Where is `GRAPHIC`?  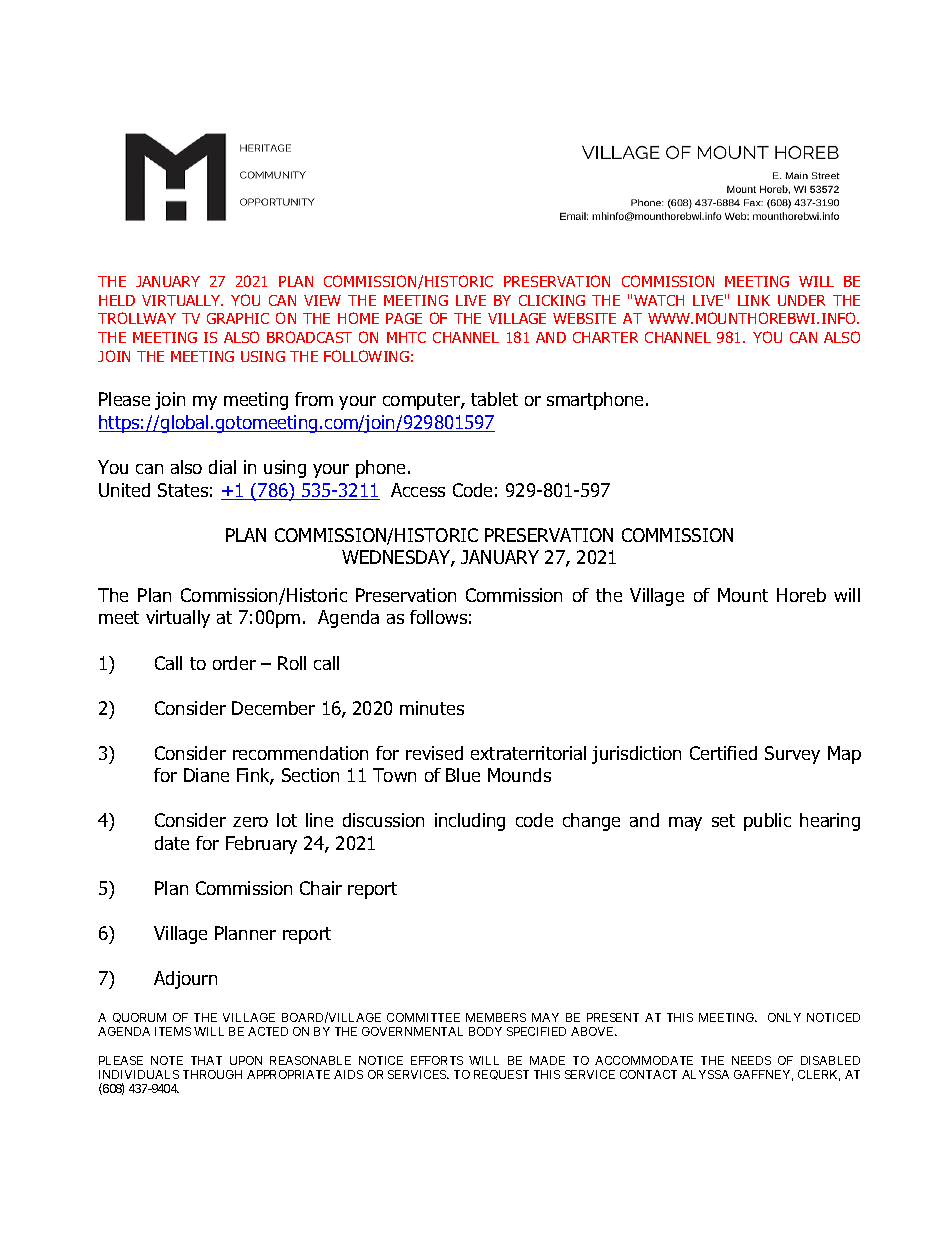
GRAPHIC is located at coordinates (238, 318).
